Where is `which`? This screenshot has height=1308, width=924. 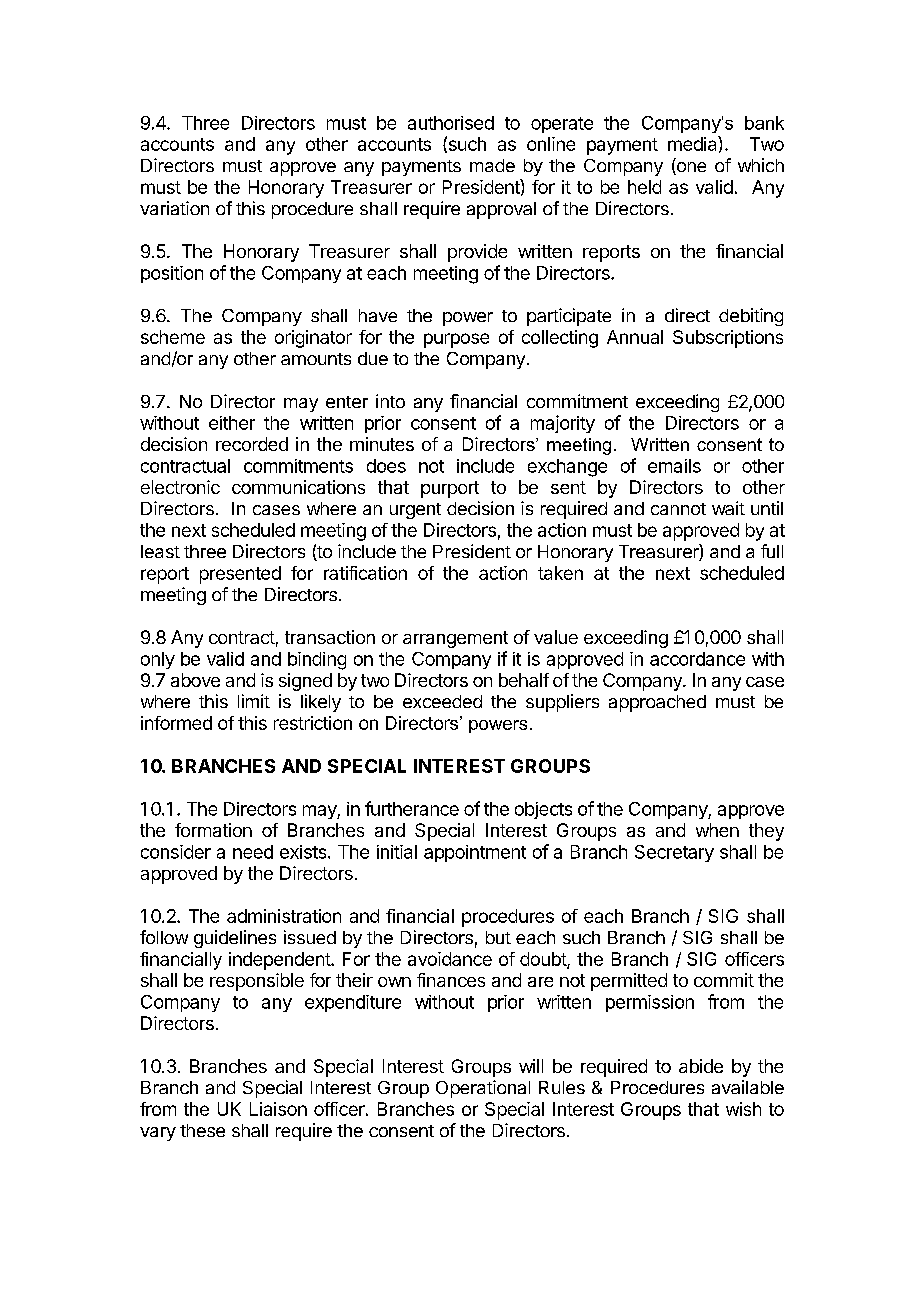
which is located at coordinates (761, 165).
